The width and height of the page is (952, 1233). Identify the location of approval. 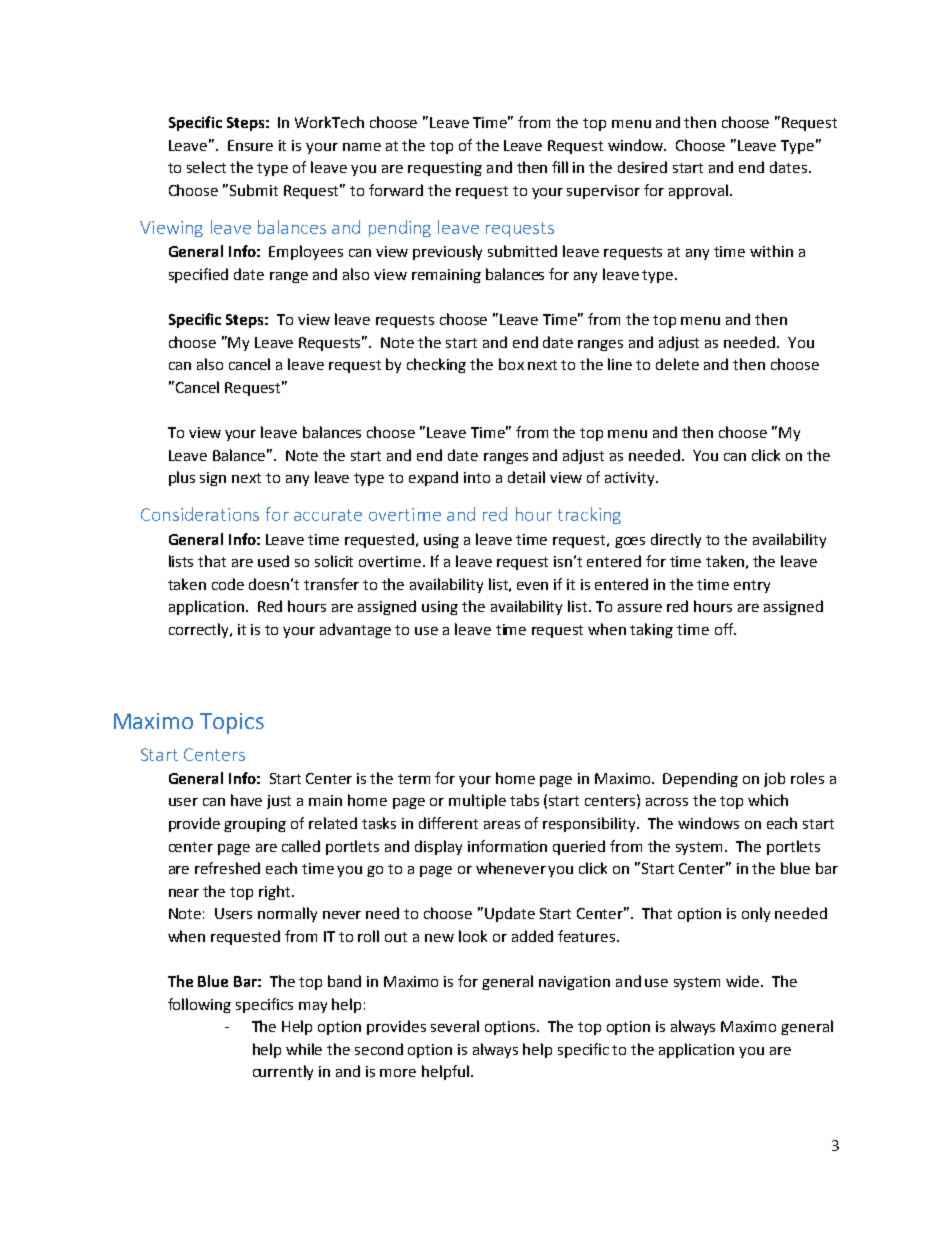
(698, 191).
